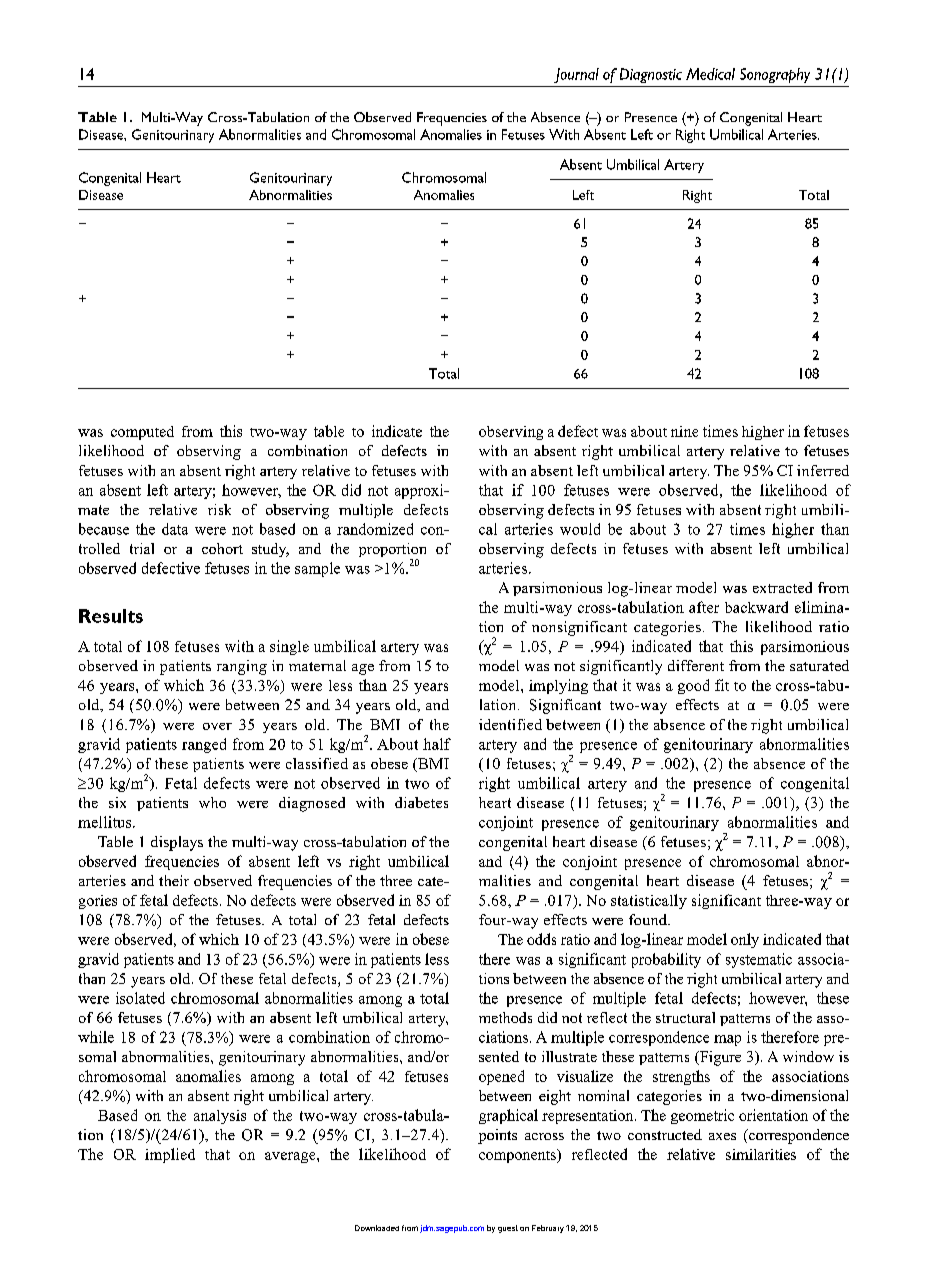 The width and height of the page is (952, 1275). What do you see at coordinates (823, 470) in the page?
I see `inferred` at bounding box center [823, 470].
